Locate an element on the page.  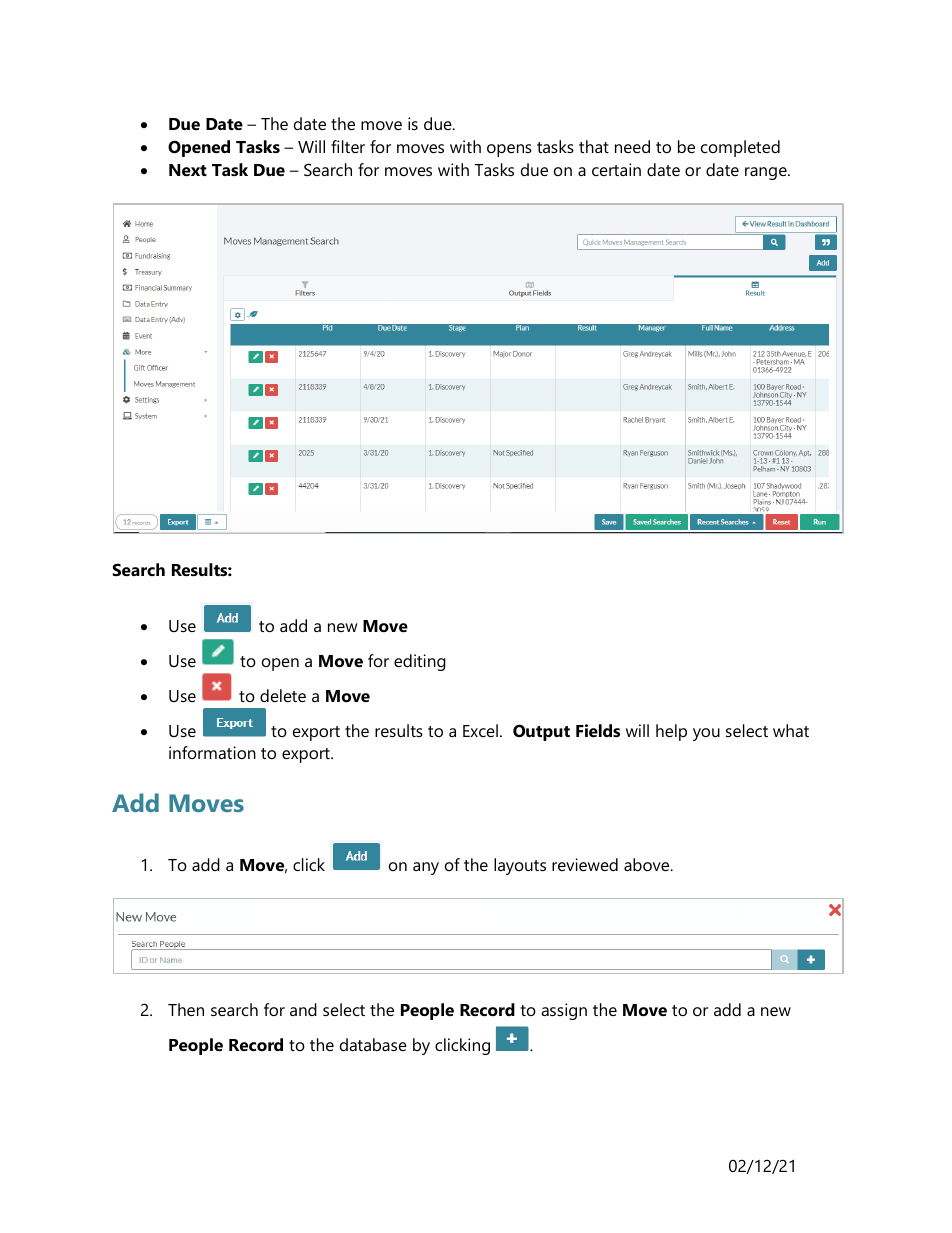
filter is located at coordinates (348, 146).
